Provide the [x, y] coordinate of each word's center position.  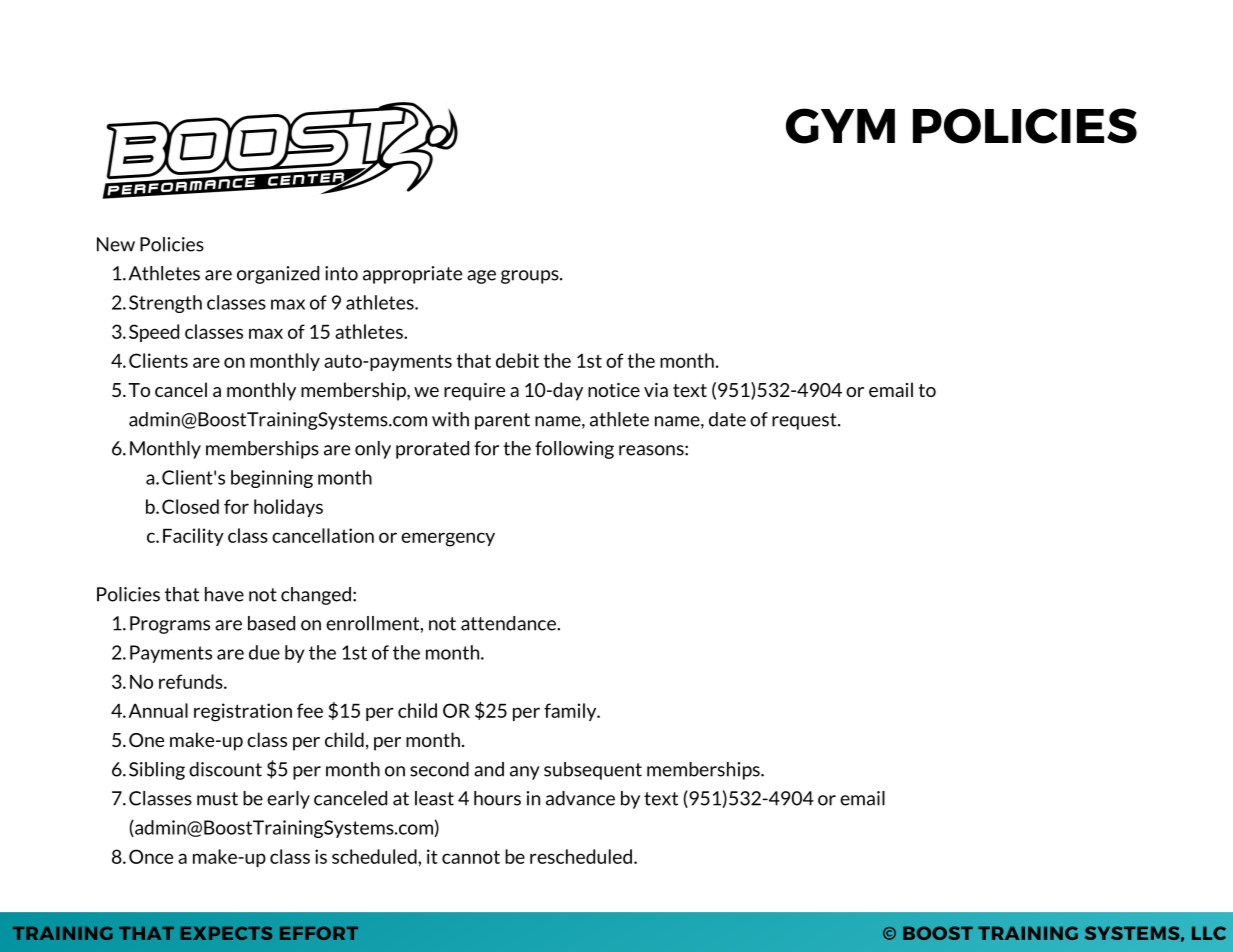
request [805, 421]
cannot [471, 857]
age [481, 277]
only [373, 450]
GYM [840, 126]
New [116, 244]
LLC [1209, 933]
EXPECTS [226, 933]
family [571, 712]
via [656, 390]
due [264, 652]
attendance [509, 623]
